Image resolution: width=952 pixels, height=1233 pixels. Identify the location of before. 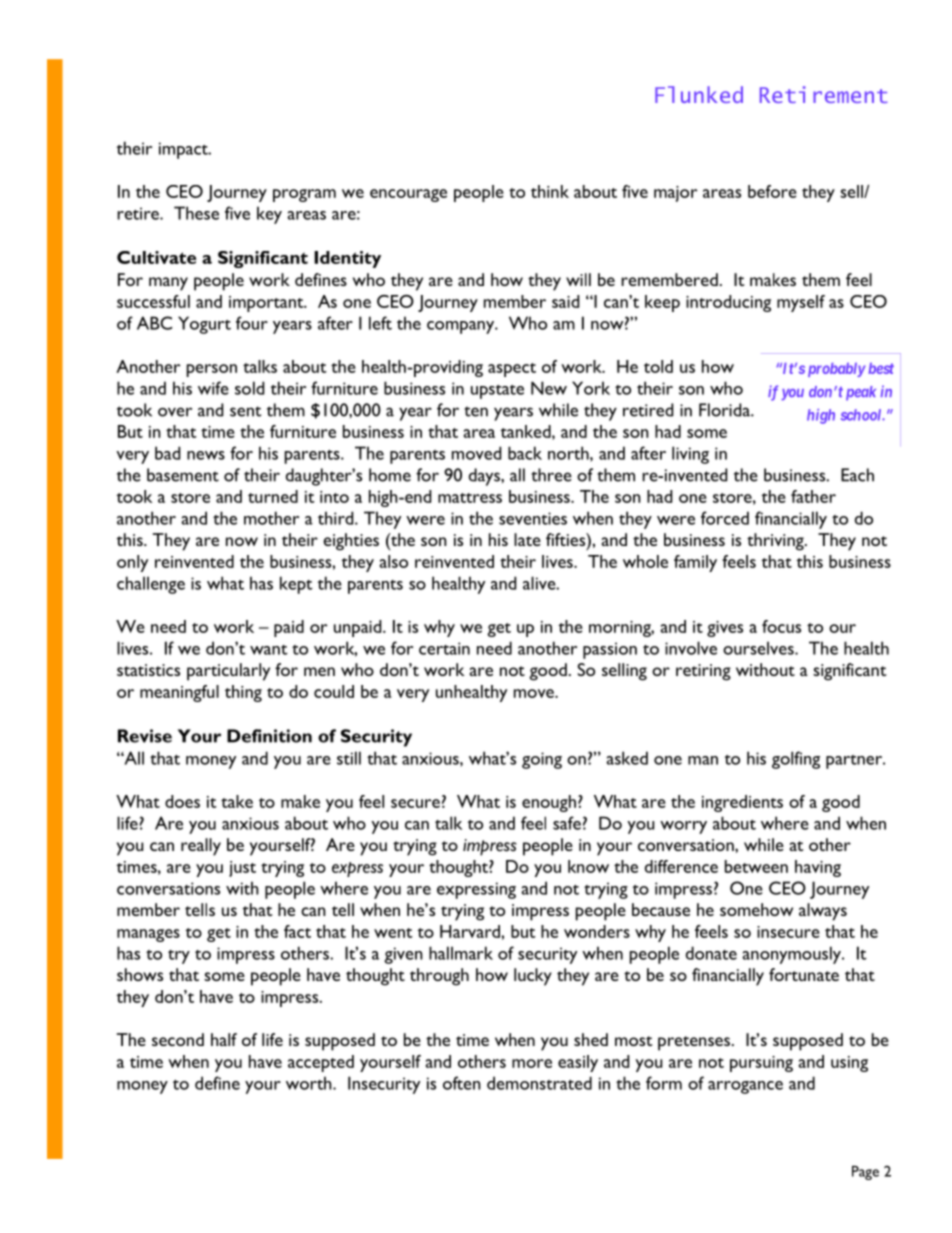
(772, 191).
